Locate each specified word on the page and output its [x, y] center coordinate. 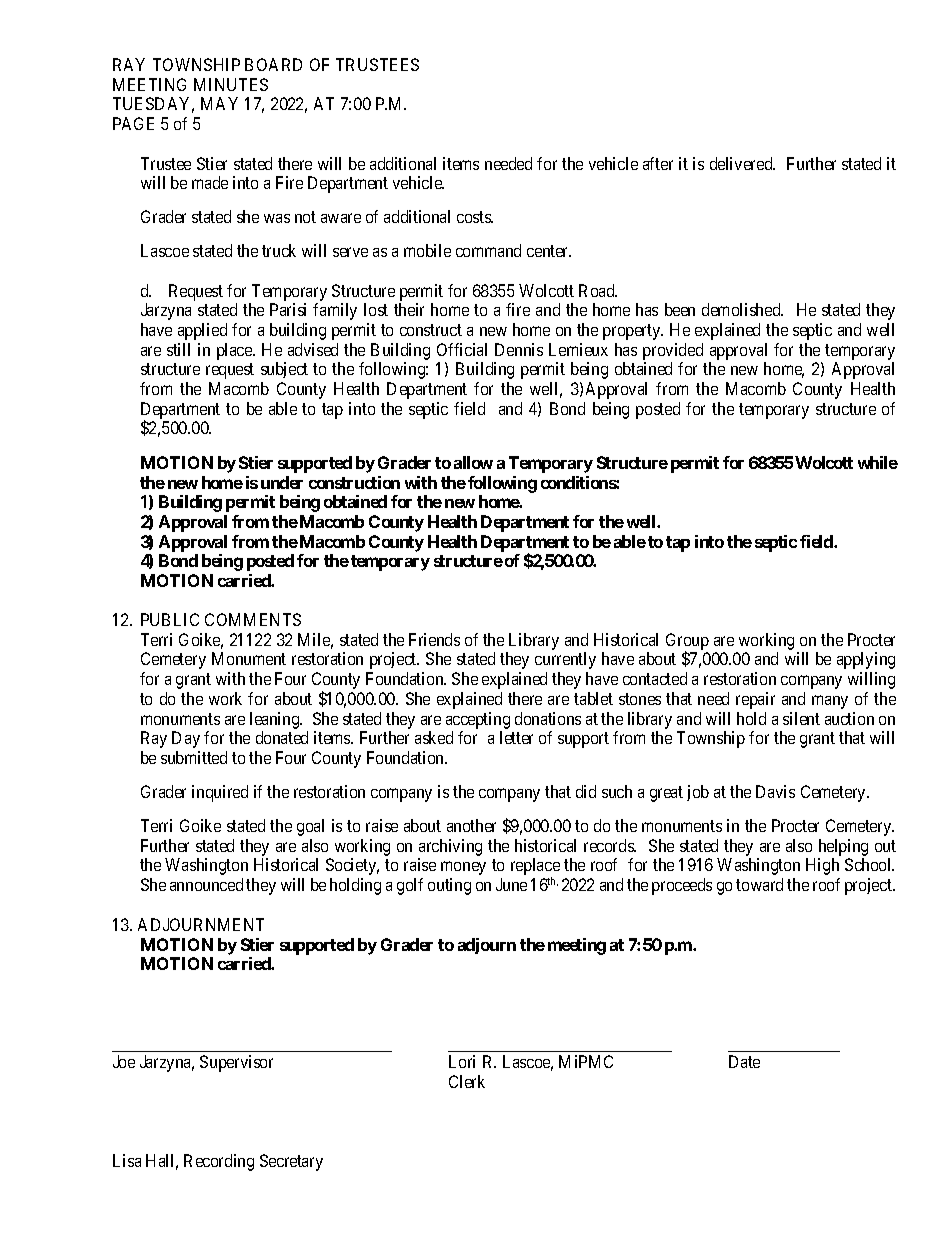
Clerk [467, 1081]
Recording [219, 1162]
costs [475, 217]
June [511, 884]
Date [744, 1061]
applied [202, 331]
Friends [434, 639]
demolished [742, 309]
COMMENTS [253, 619]
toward [759, 884]
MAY [219, 103]
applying [866, 660]
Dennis [519, 349]
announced [206, 884]
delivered [742, 163]
